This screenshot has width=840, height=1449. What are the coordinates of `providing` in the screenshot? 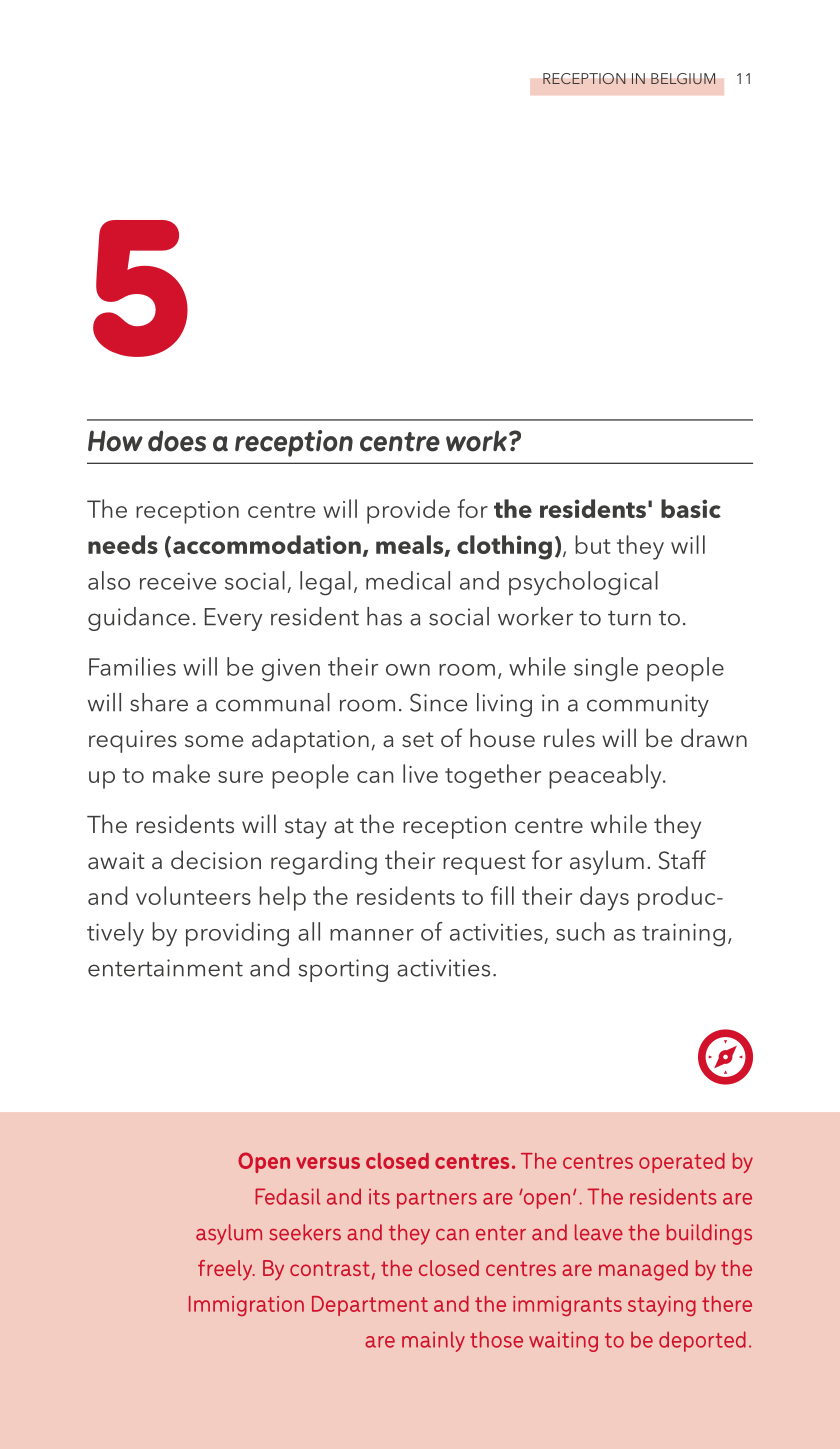 It's located at (237, 934).
